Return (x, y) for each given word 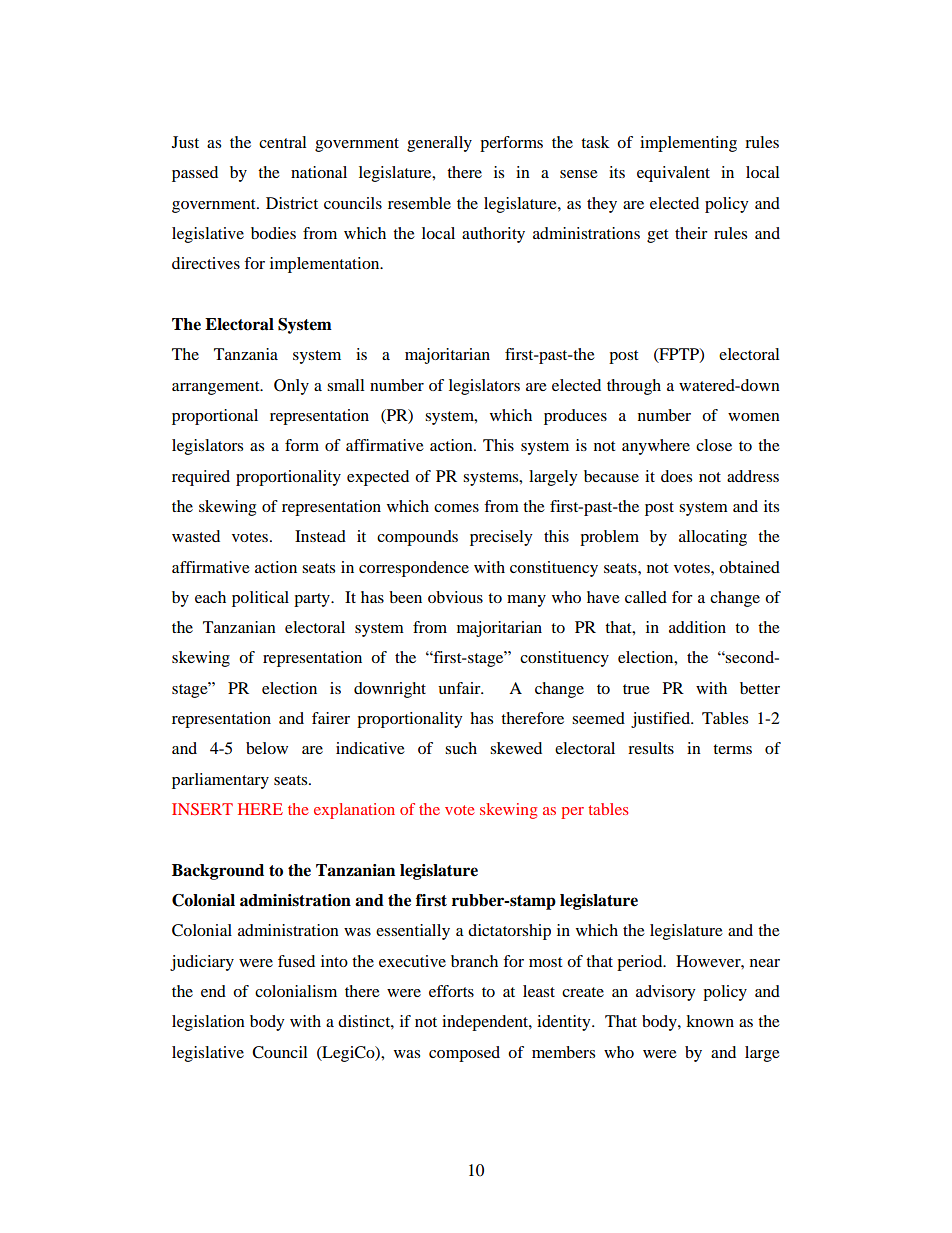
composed (464, 1054)
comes (456, 508)
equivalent (673, 174)
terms (732, 749)
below (267, 748)
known (710, 1021)
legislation (208, 1023)
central (282, 142)
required (201, 478)
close (714, 445)
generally (439, 144)
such (461, 748)
